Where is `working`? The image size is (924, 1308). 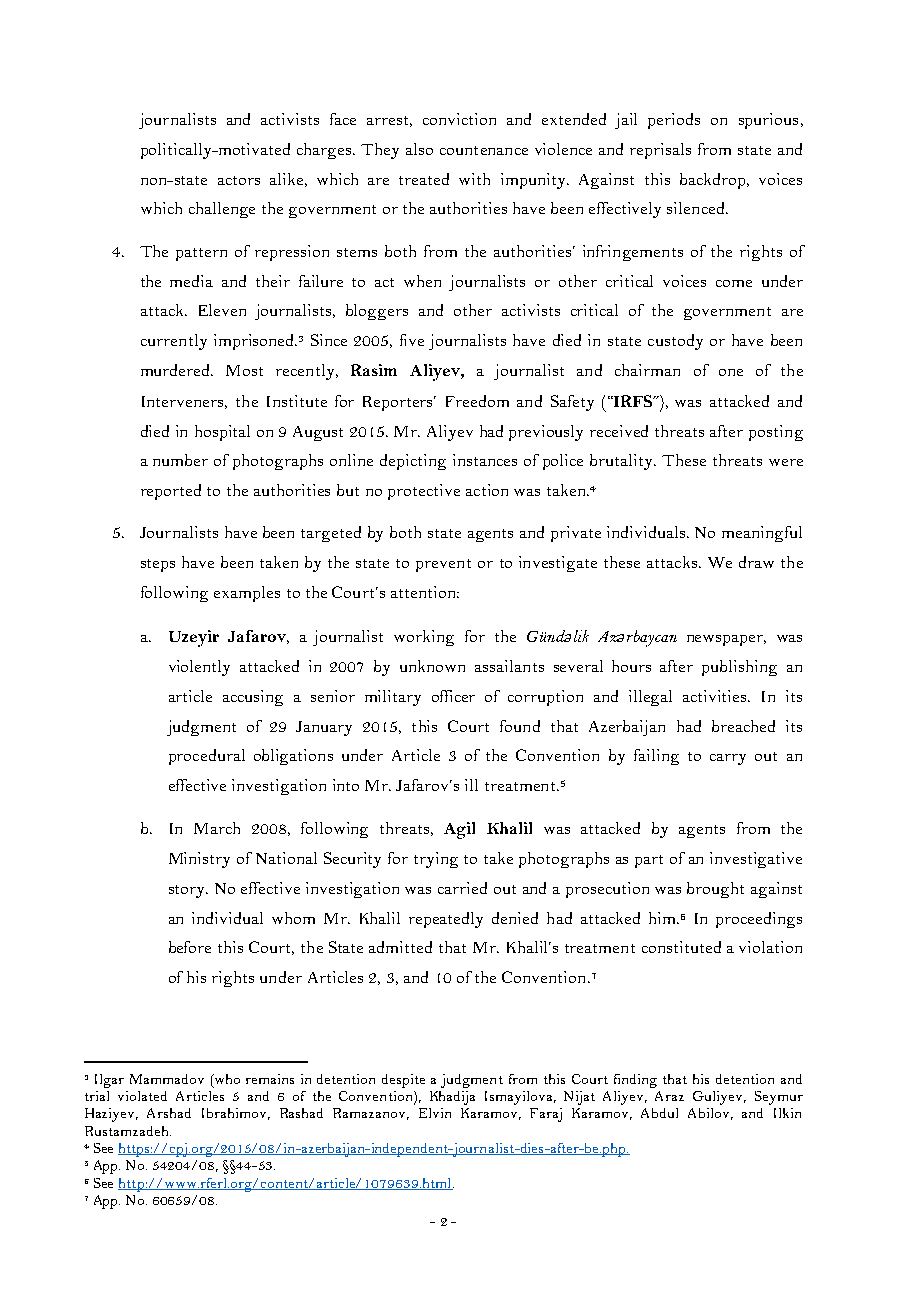
working is located at coordinates (424, 638).
